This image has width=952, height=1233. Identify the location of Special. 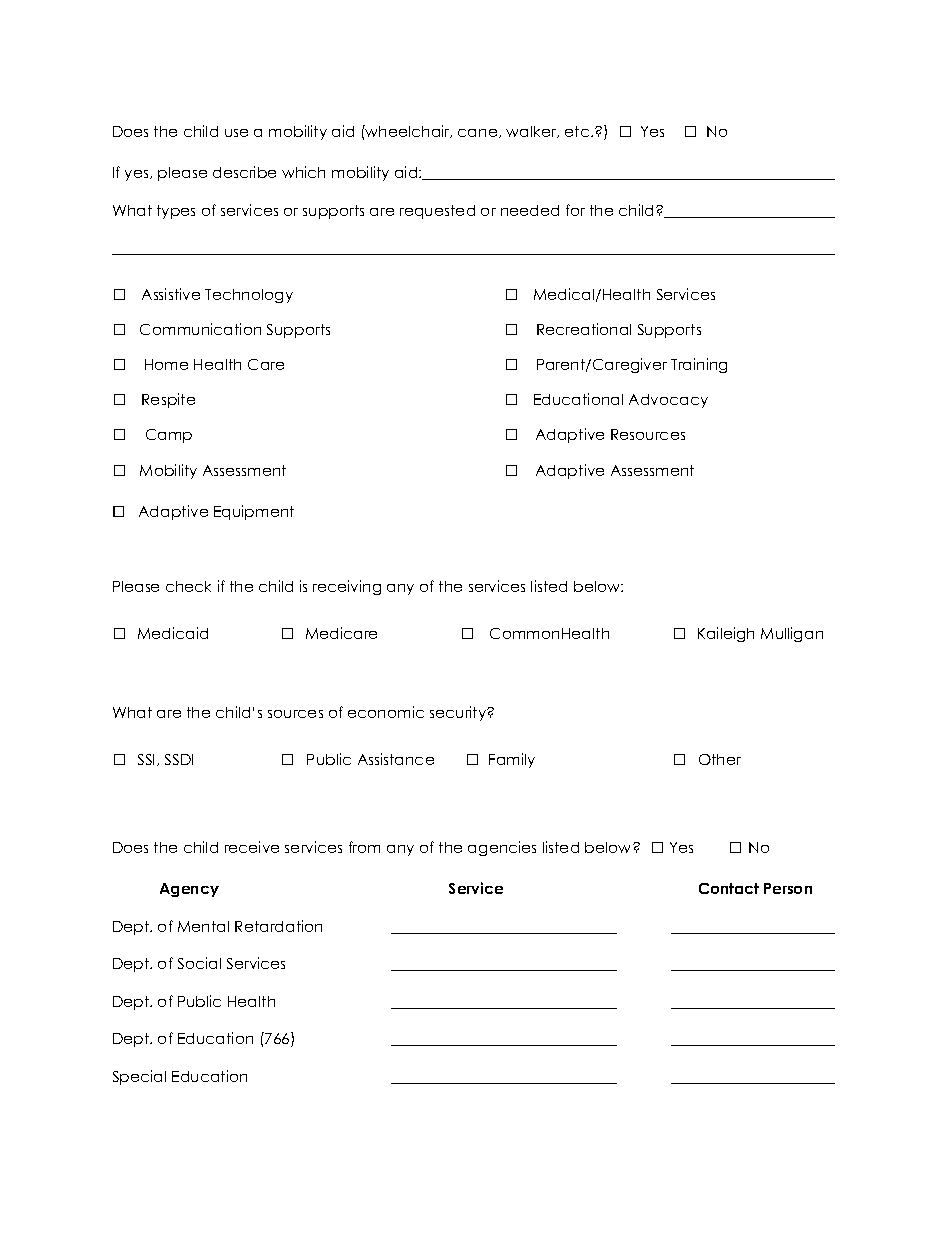
(139, 1077).
